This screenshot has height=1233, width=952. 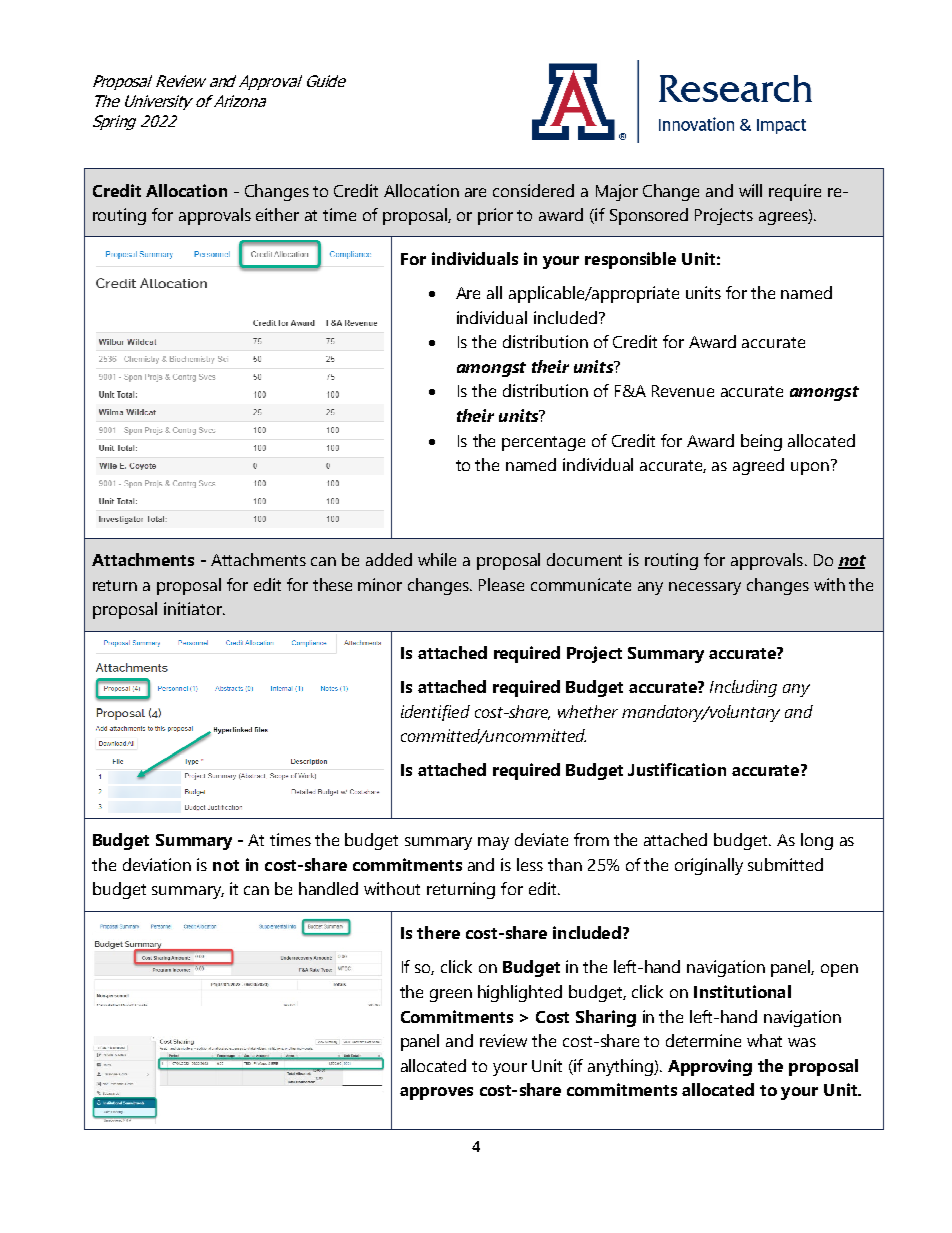 What do you see at coordinates (436, 1093) in the screenshot?
I see `approves` at bounding box center [436, 1093].
